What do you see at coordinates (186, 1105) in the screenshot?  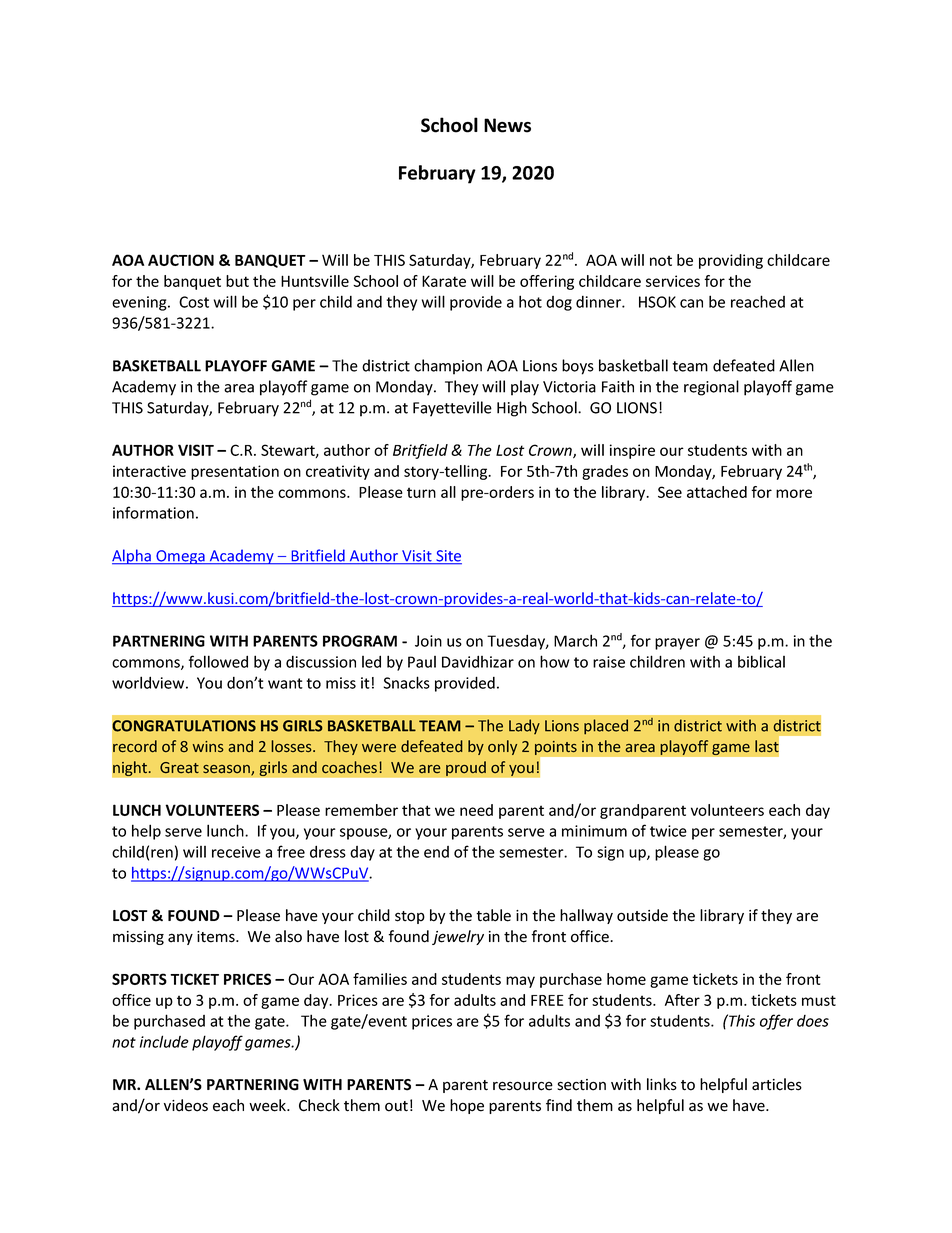 I see `videos` at bounding box center [186, 1105].
